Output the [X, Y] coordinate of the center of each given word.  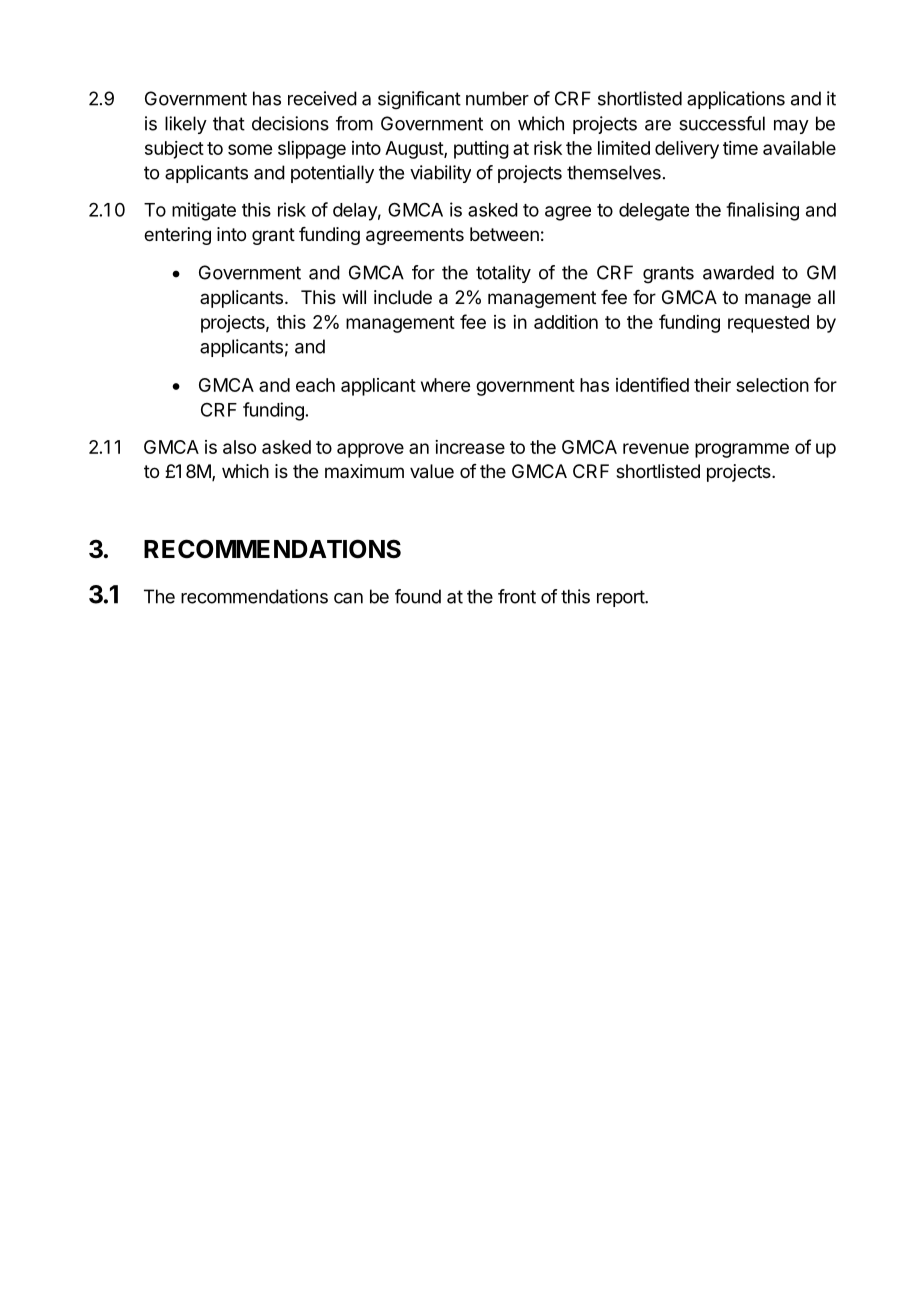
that [229, 123]
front [517, 596]
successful [722, 123]
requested [768, 324]
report [621, 598]
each [315, 385]
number [497, 98]
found [418, 596]
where [445, 385]
